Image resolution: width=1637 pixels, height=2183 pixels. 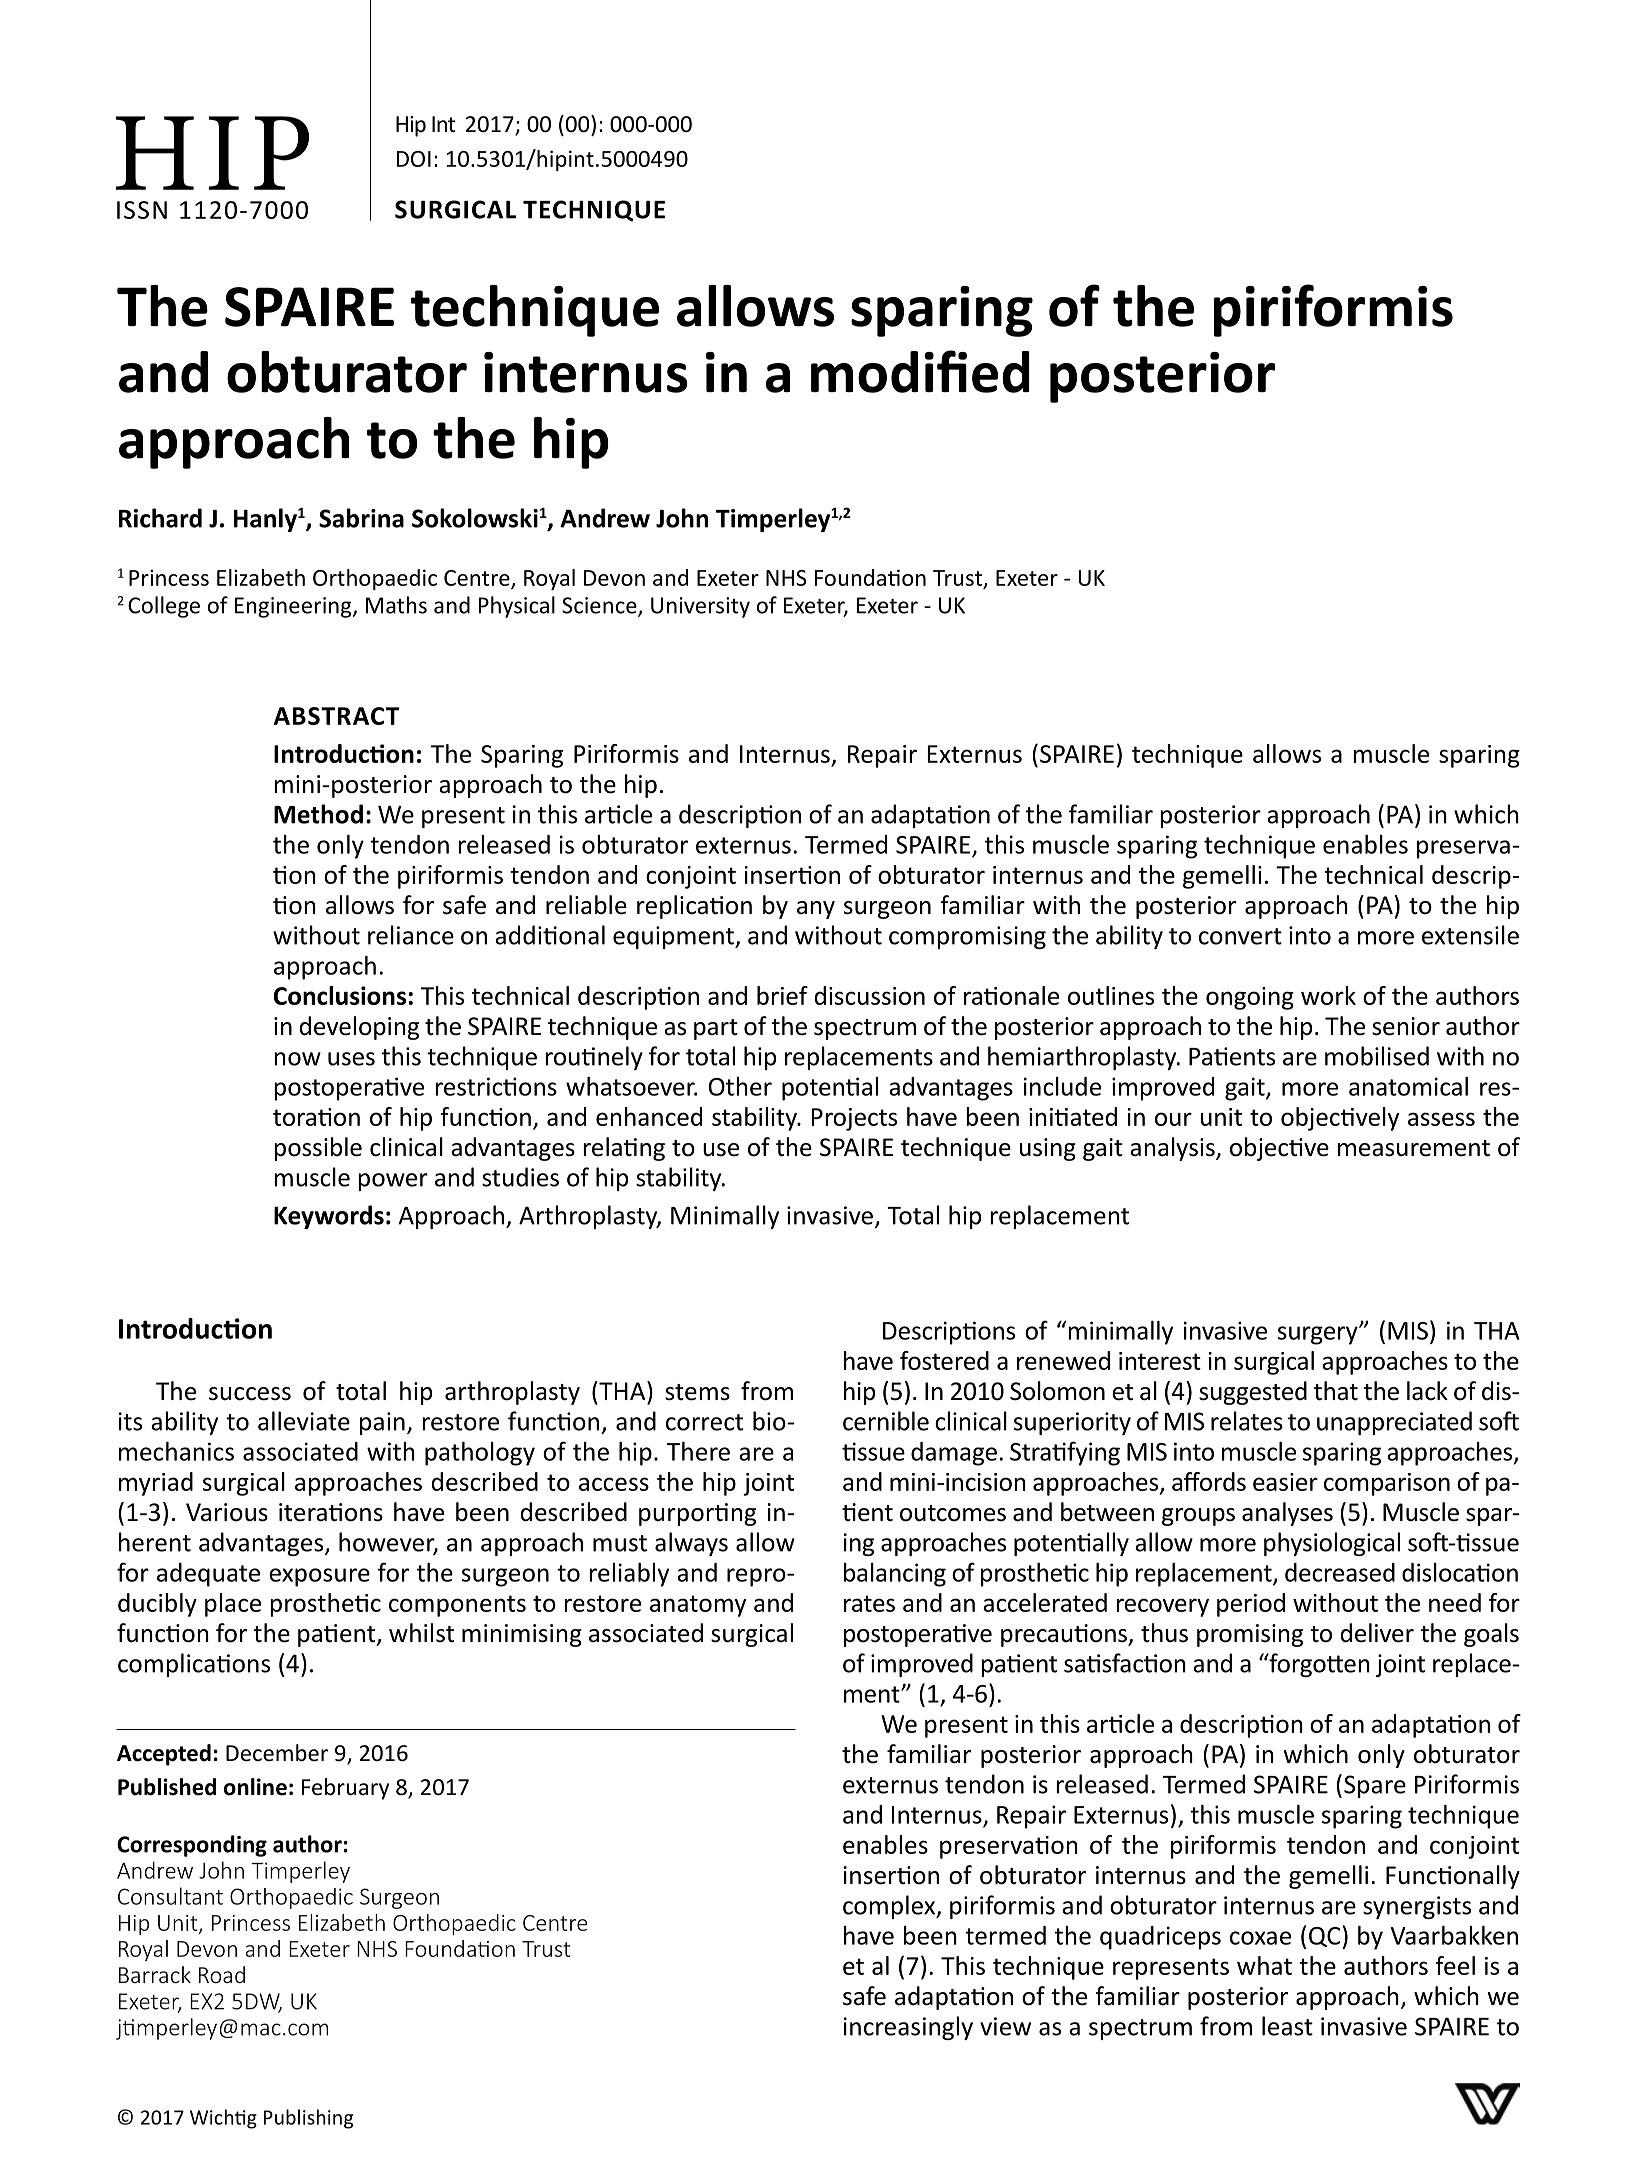 I want to click on alleviate, so click(x=304, y=1421).
